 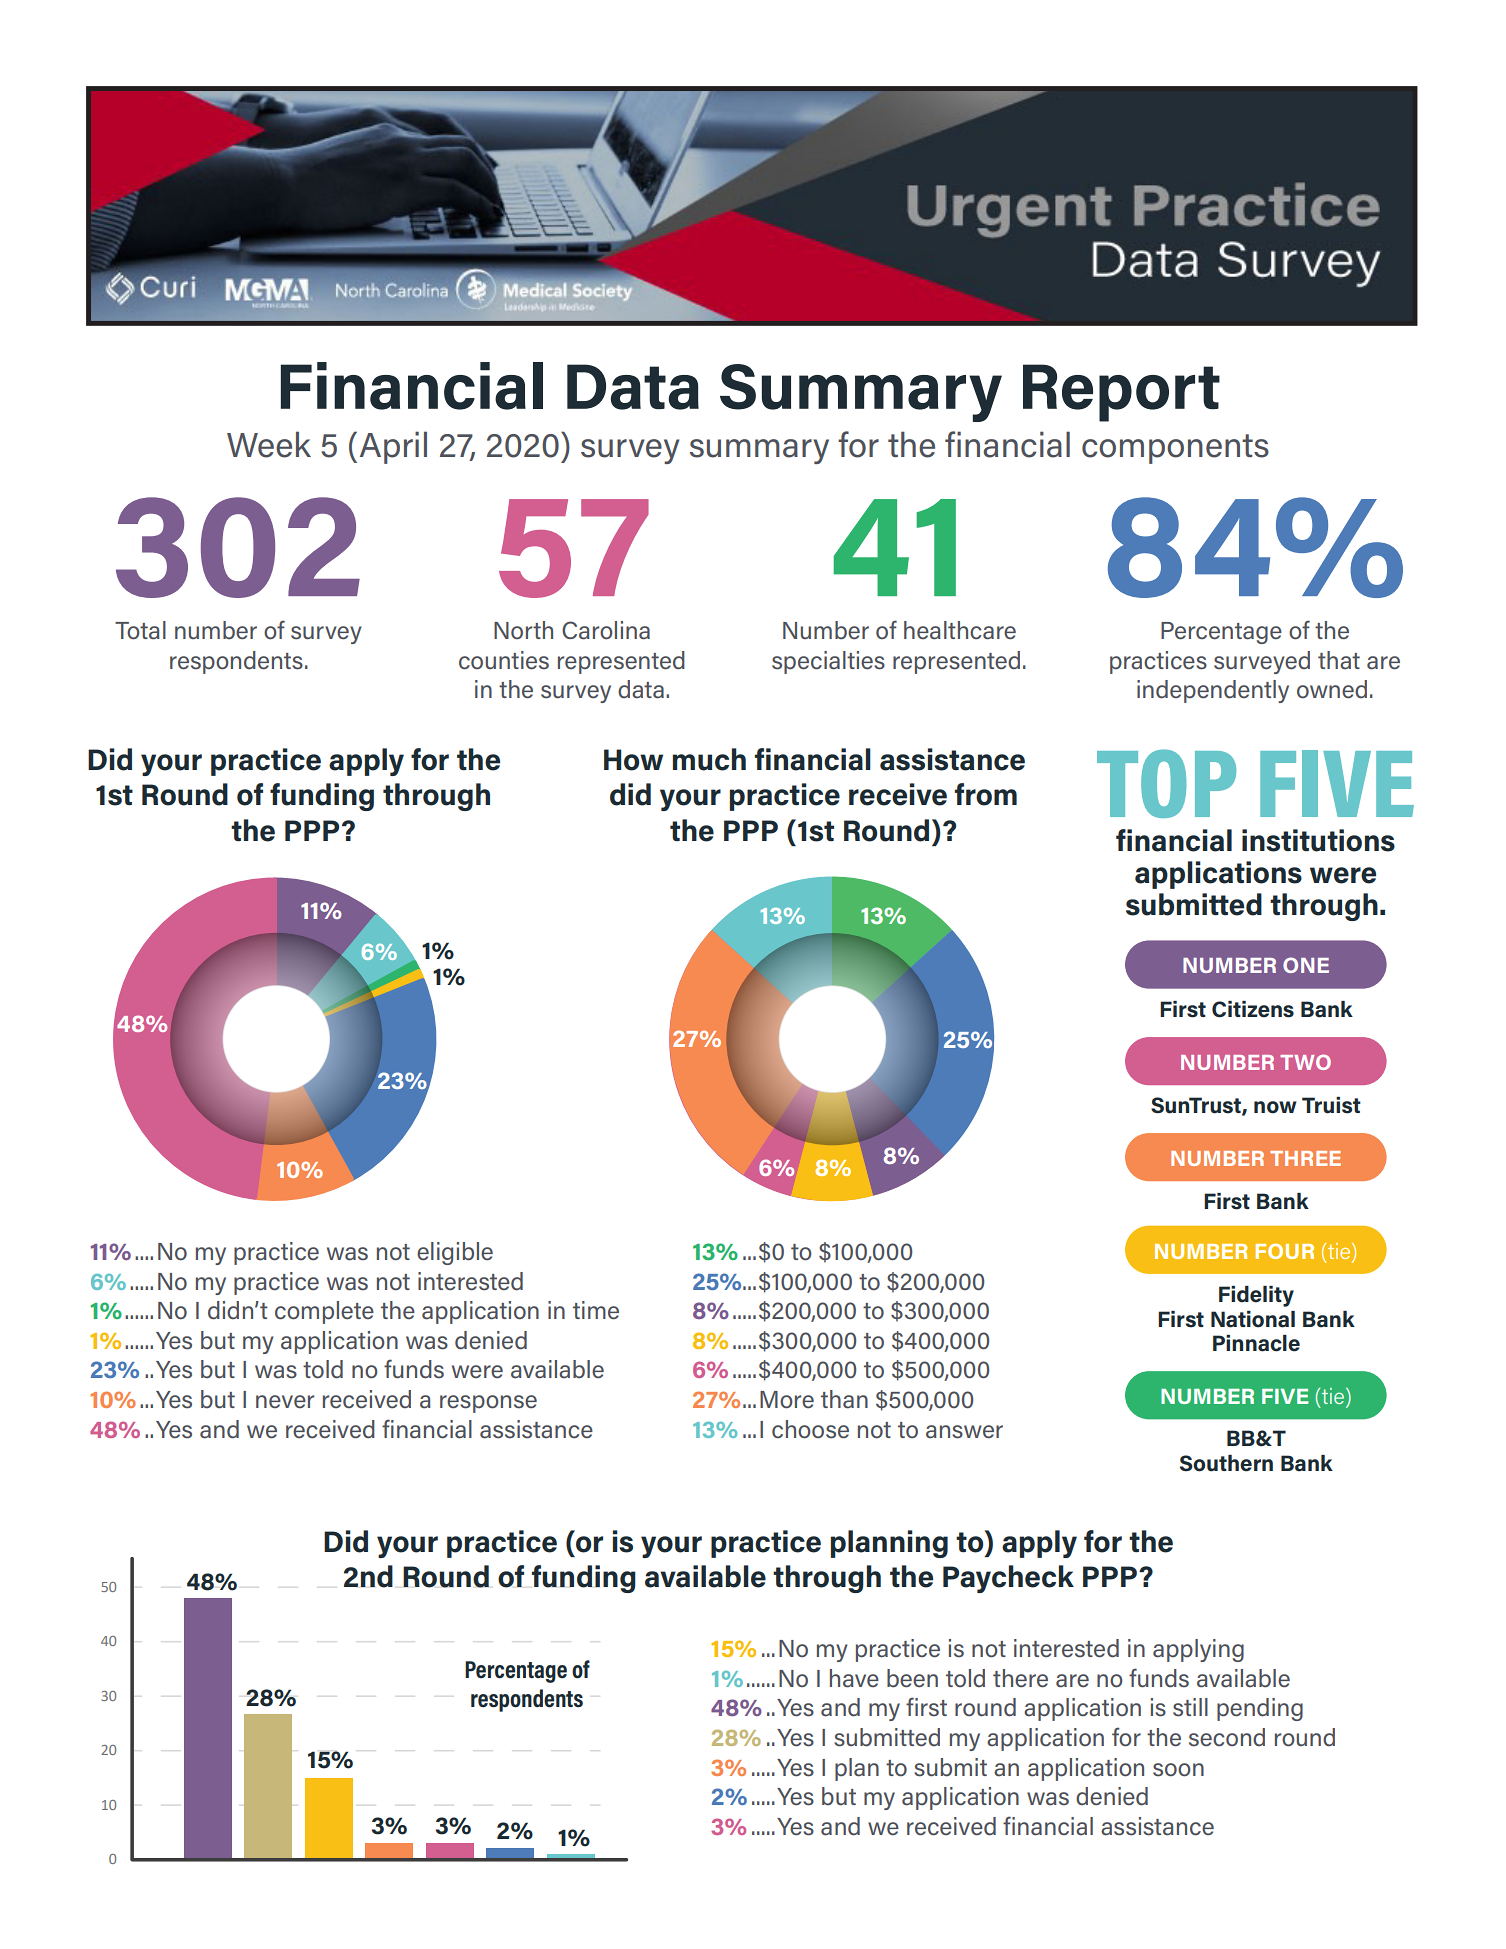 I want to click on eligible, so click(x=455, y=1253).
